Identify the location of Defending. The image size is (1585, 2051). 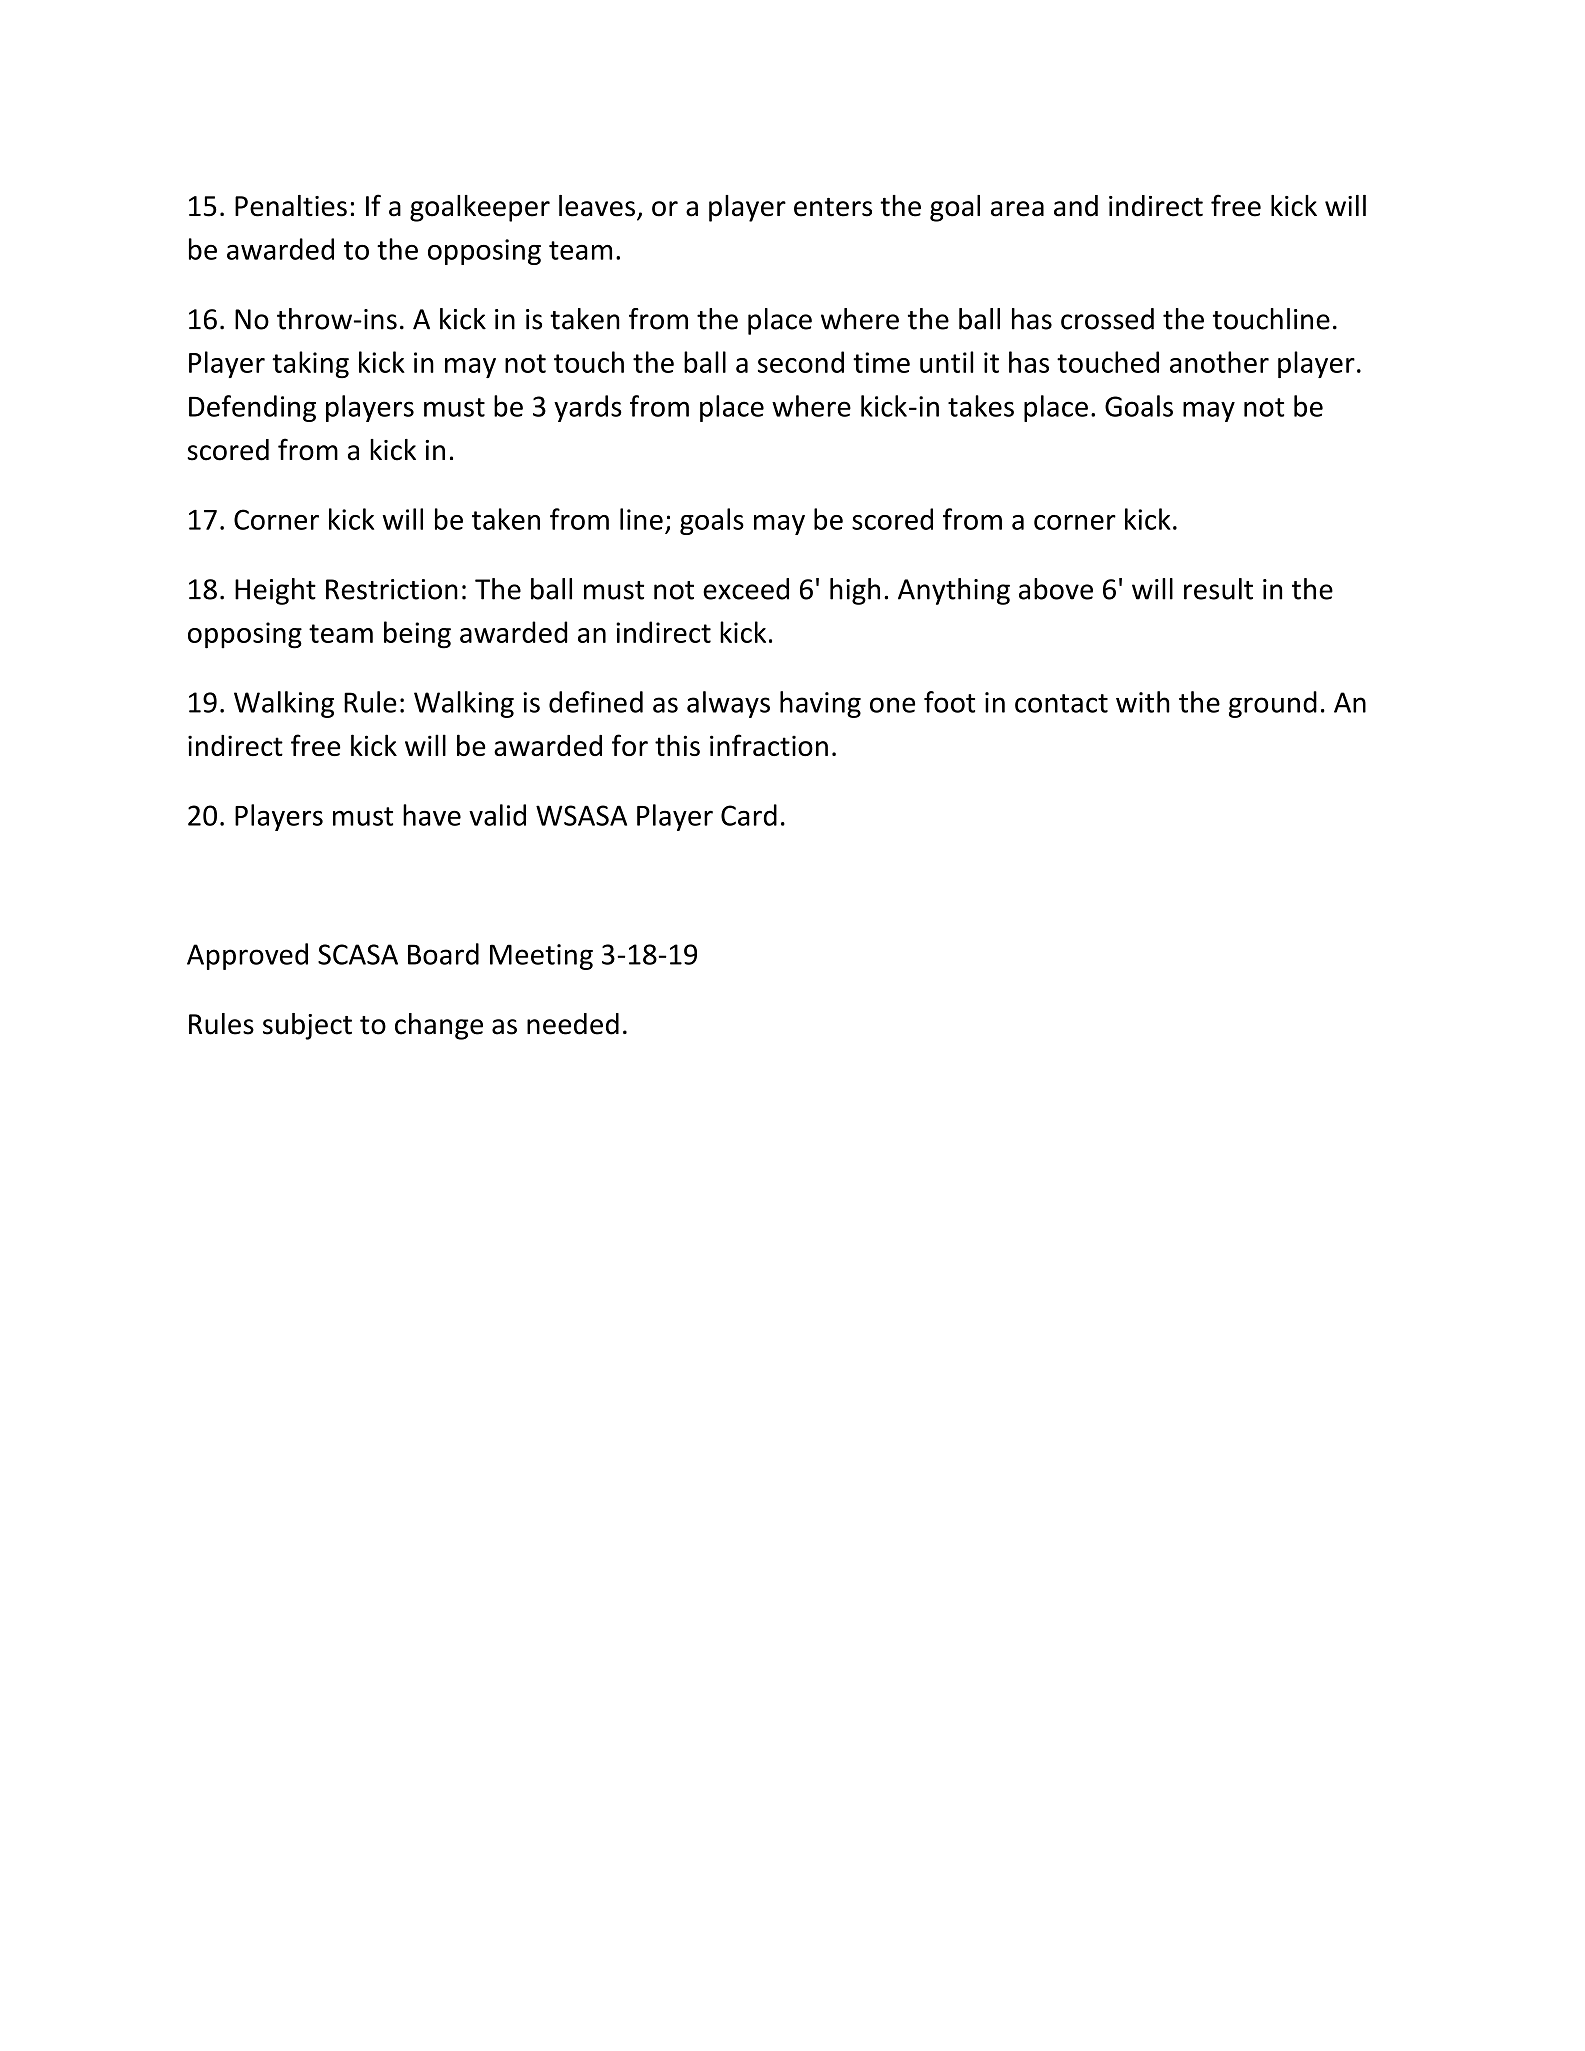
(252, 408).
